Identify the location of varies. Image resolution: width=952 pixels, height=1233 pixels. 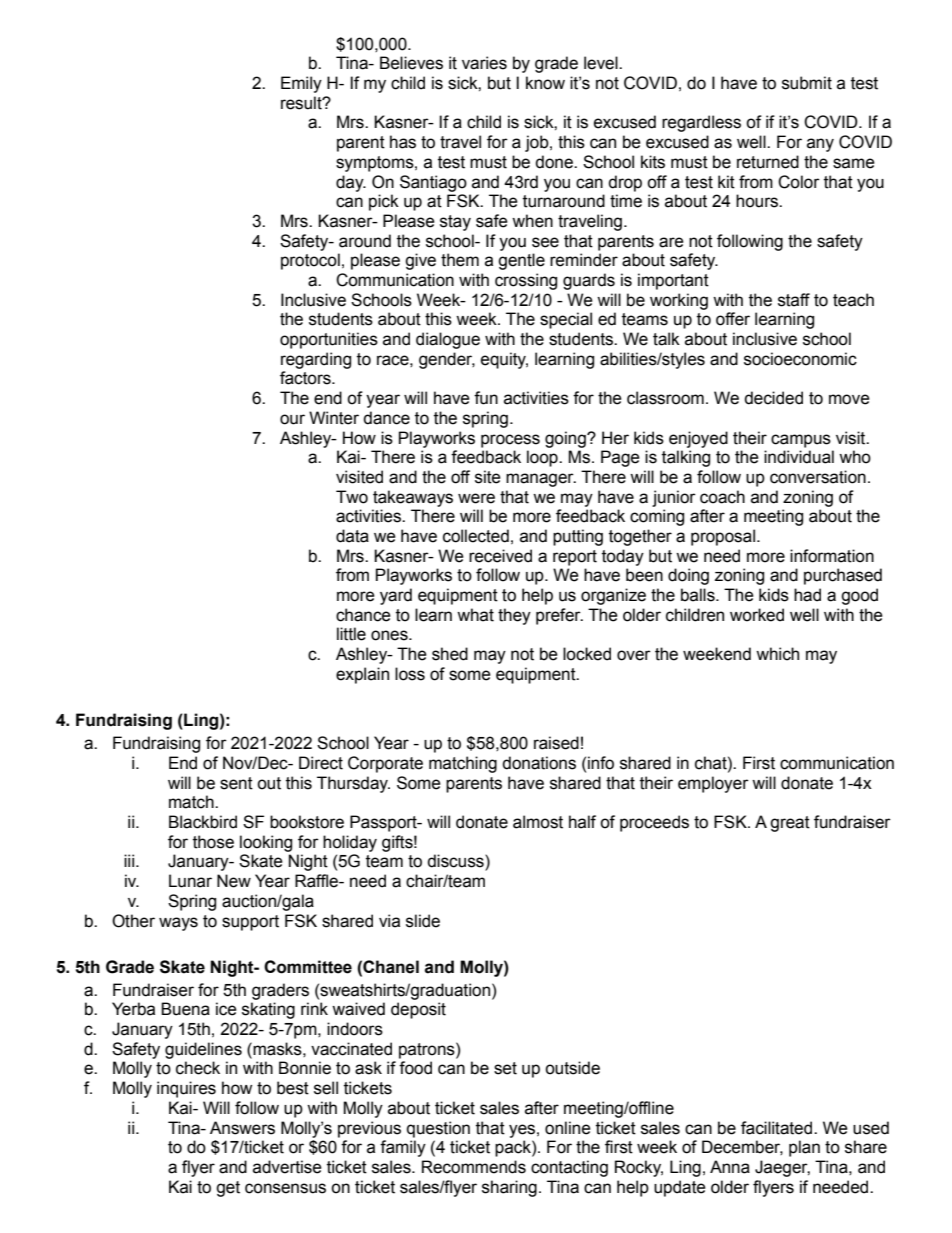
(484, 63).
